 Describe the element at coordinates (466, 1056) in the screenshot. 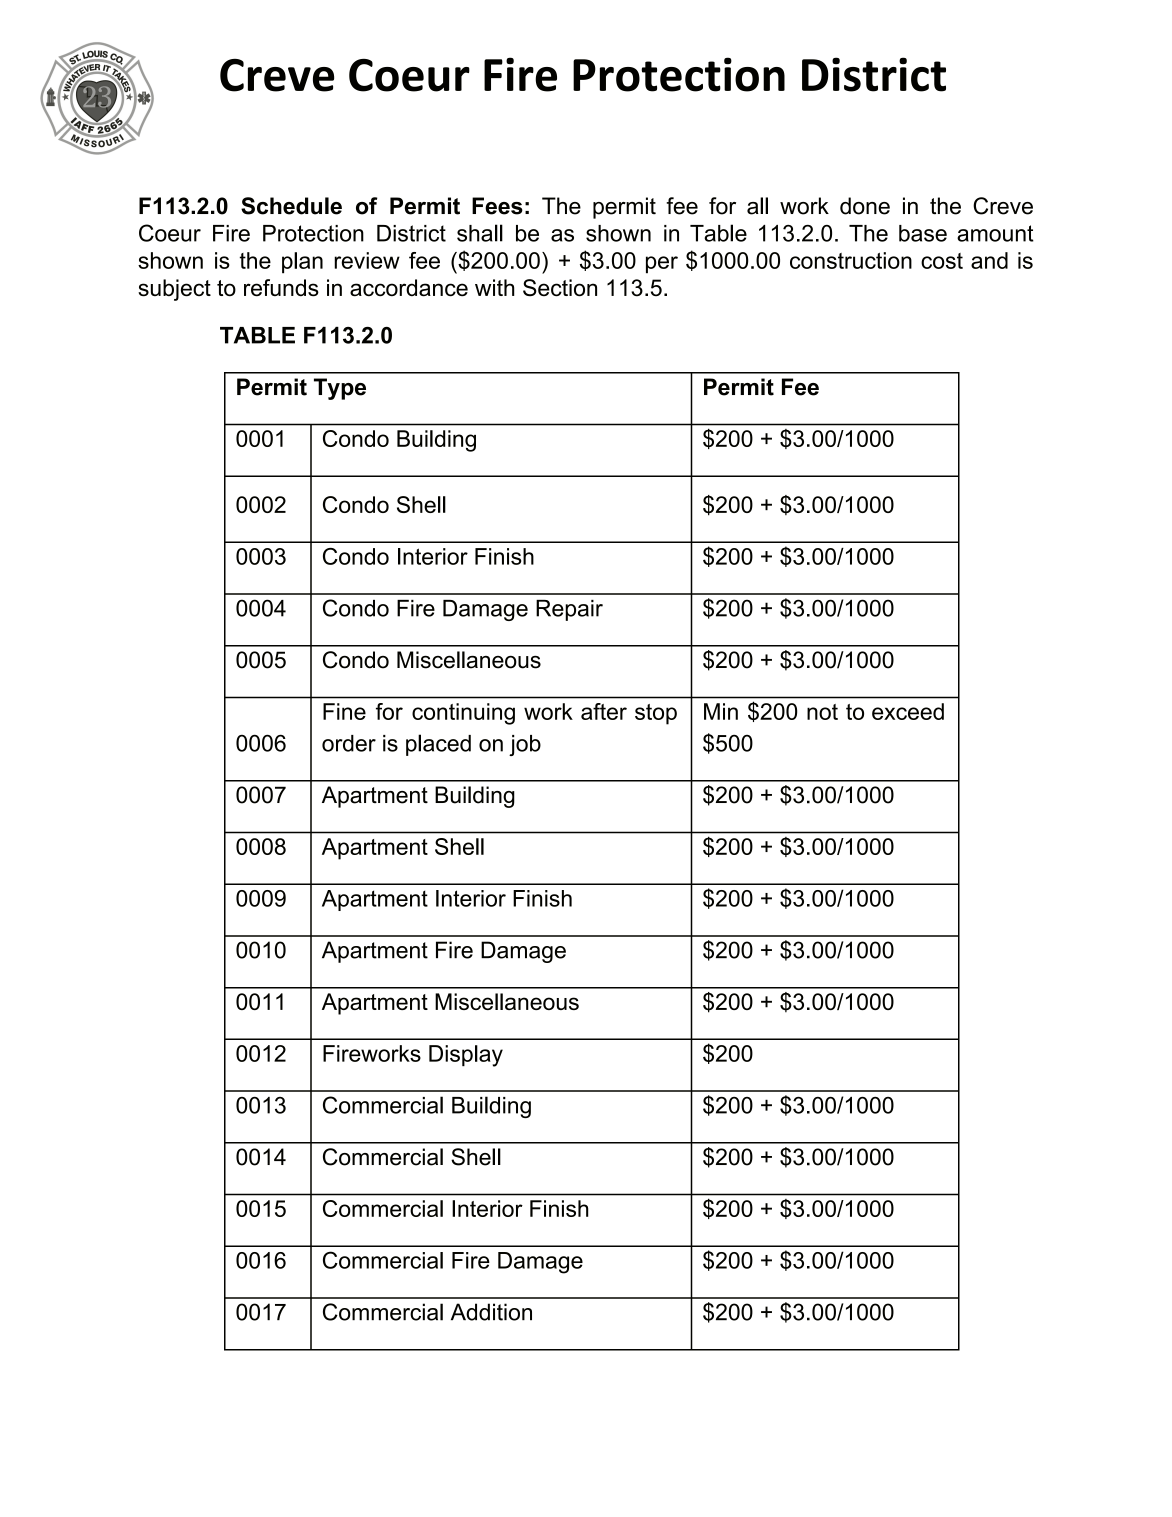

I see `Display` at that location.
